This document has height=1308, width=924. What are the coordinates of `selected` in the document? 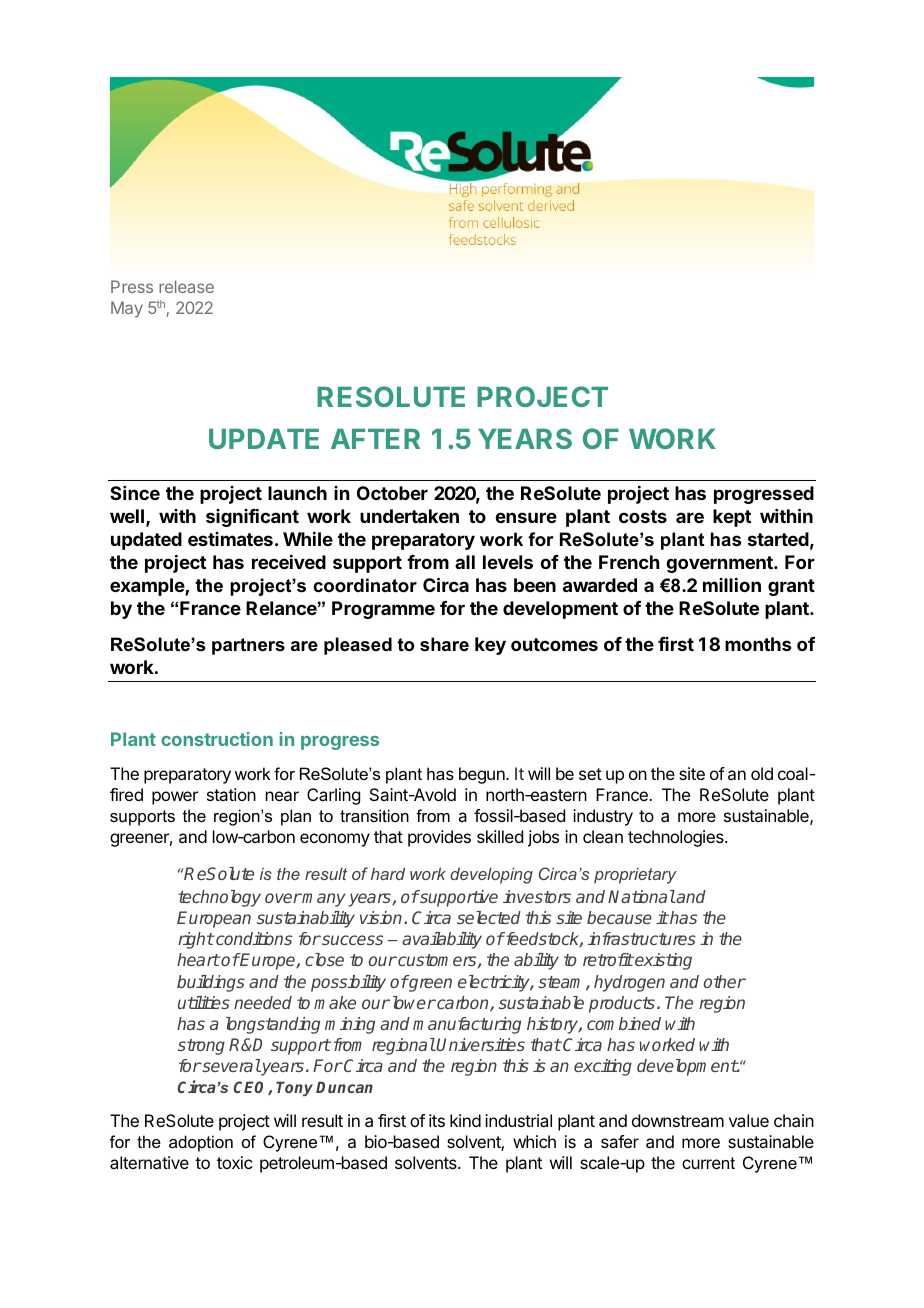 It's located at (489, 917).
